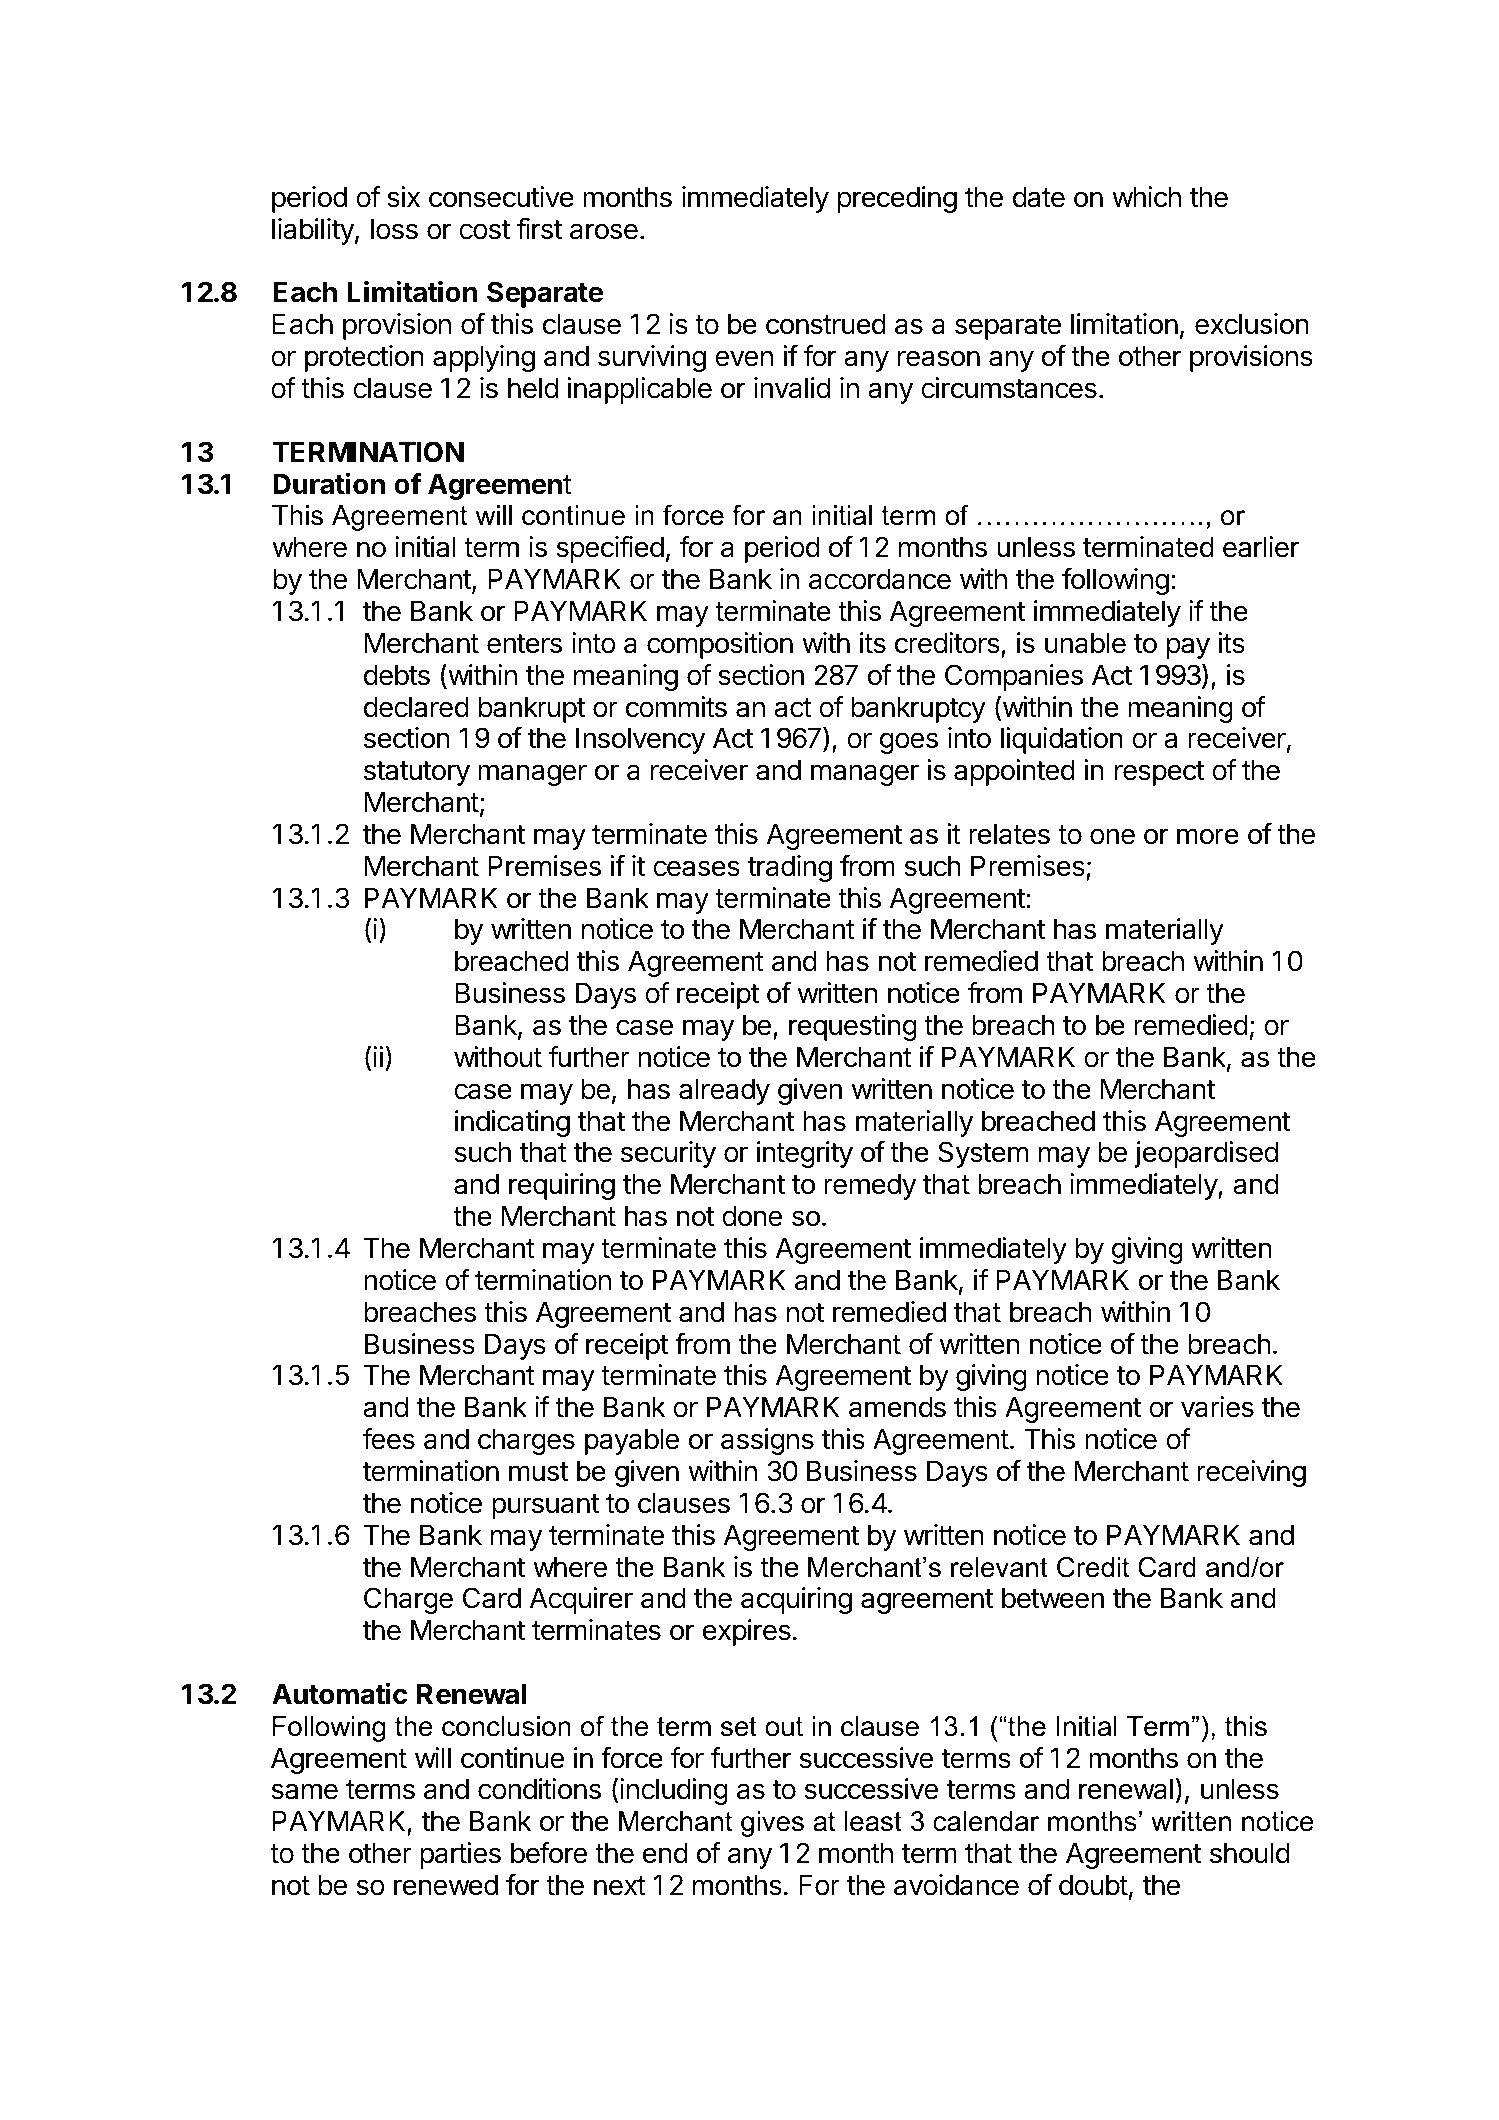  Describe the element at coordinates (1085, 643) in the image. I see `unable` at that location.
